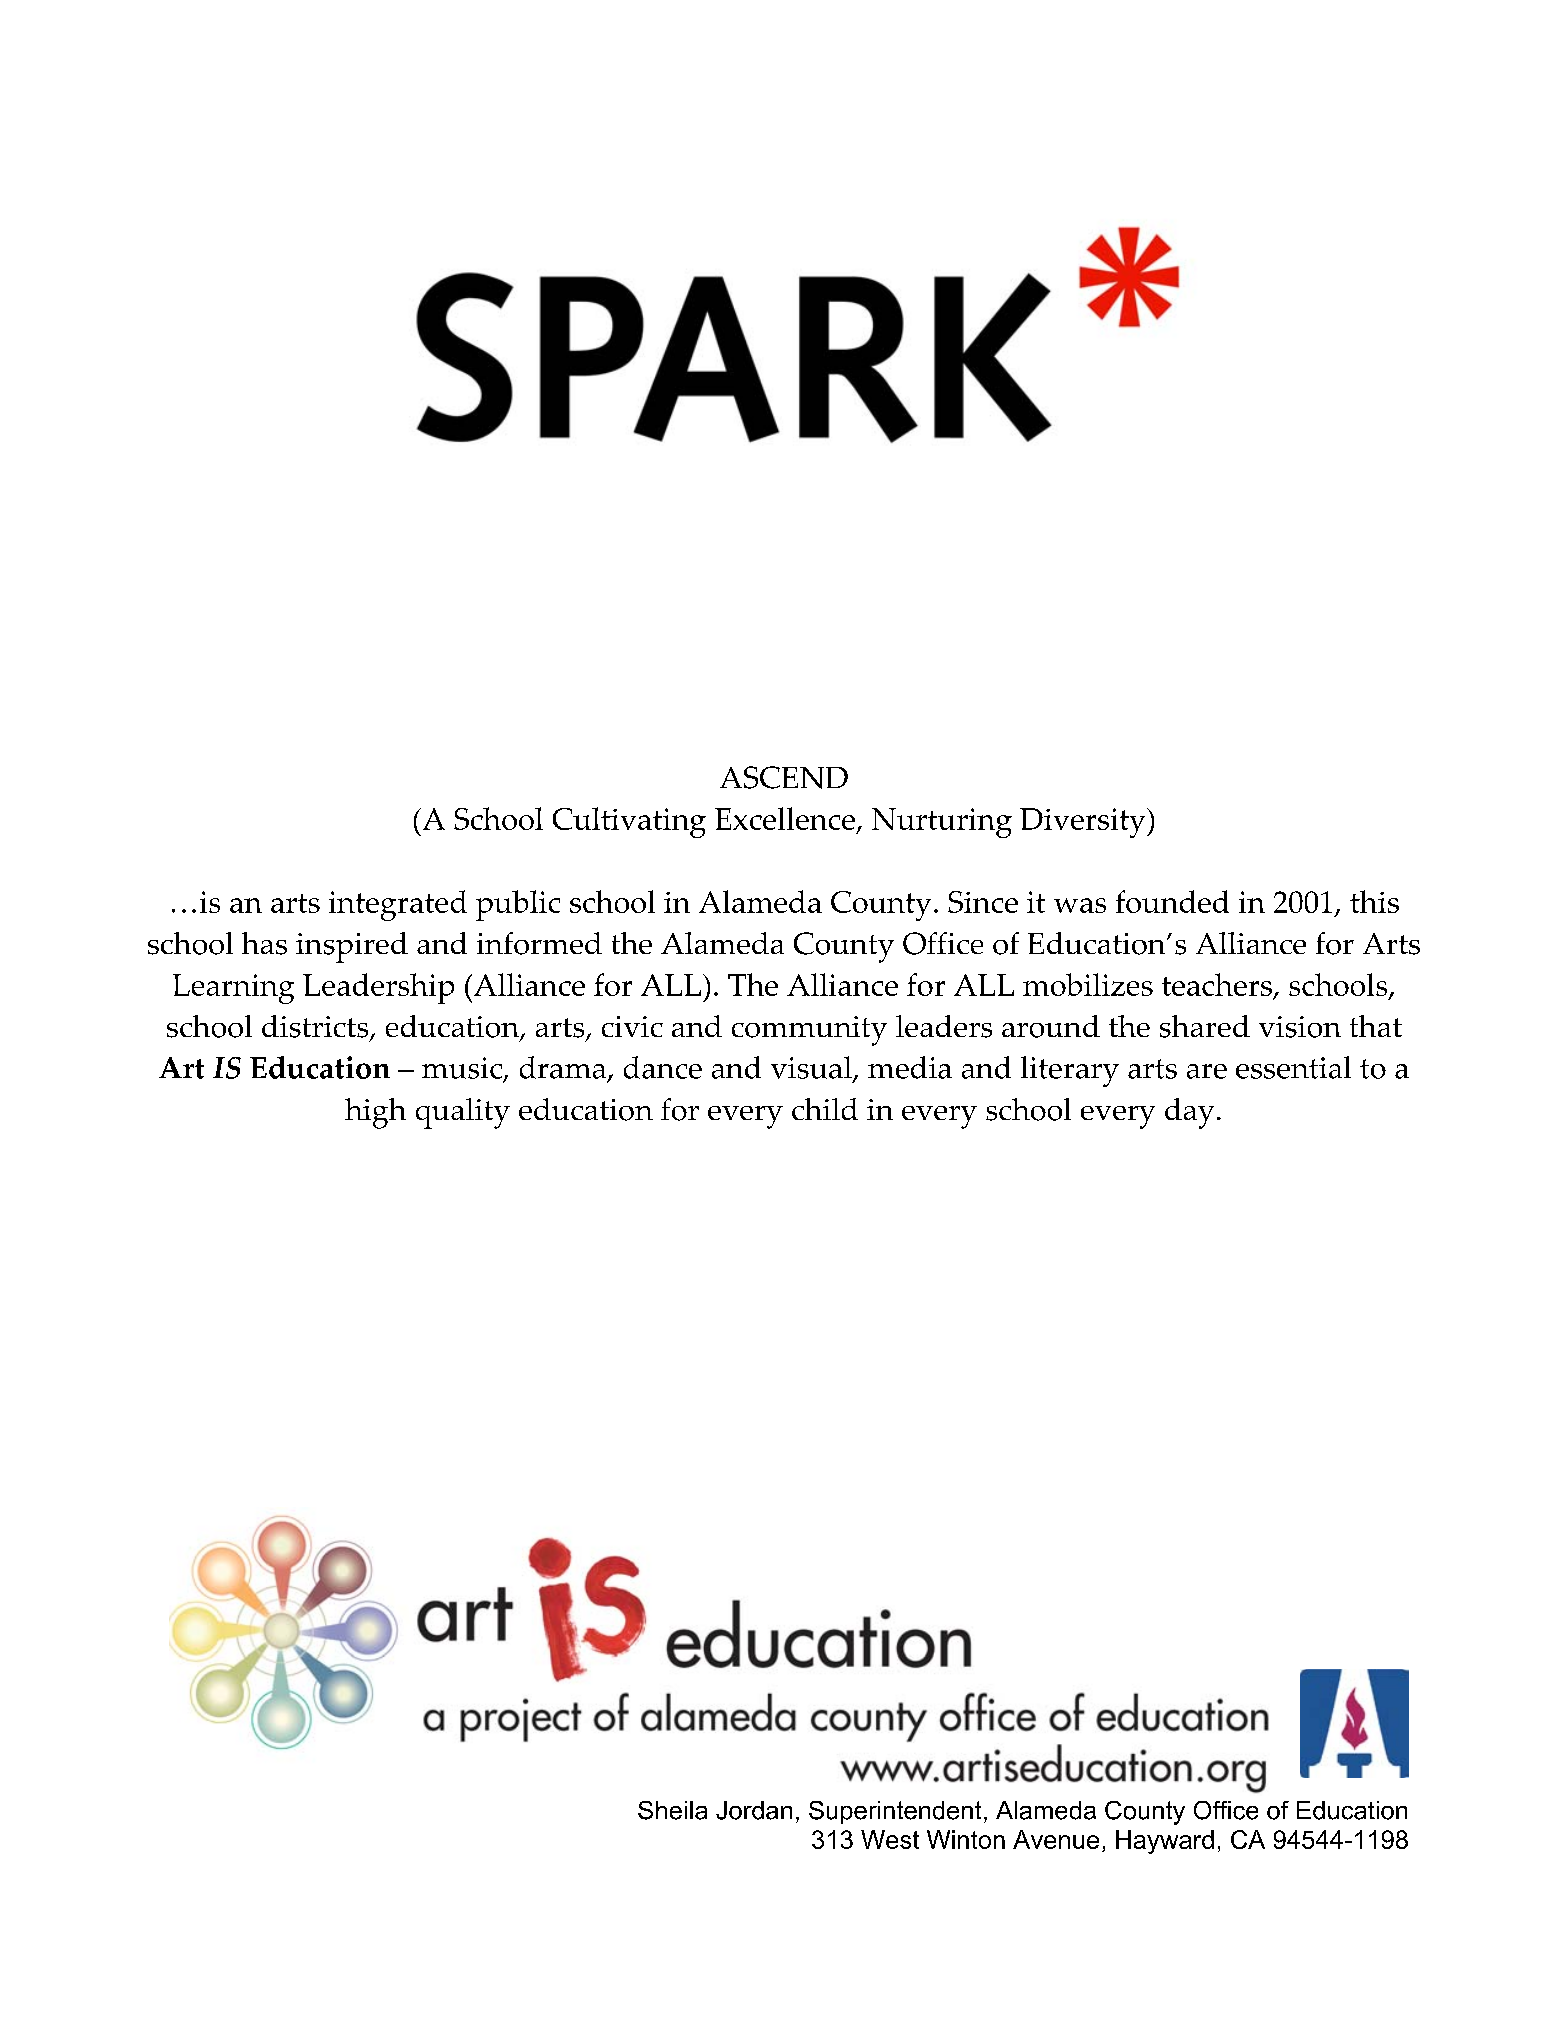 Image resolution: width=1568 pixels, height=2029 pixels. What do you see at coordinates (398, 905) in the screenshot?
I see `integrated` at bounding box center [398, 905].
